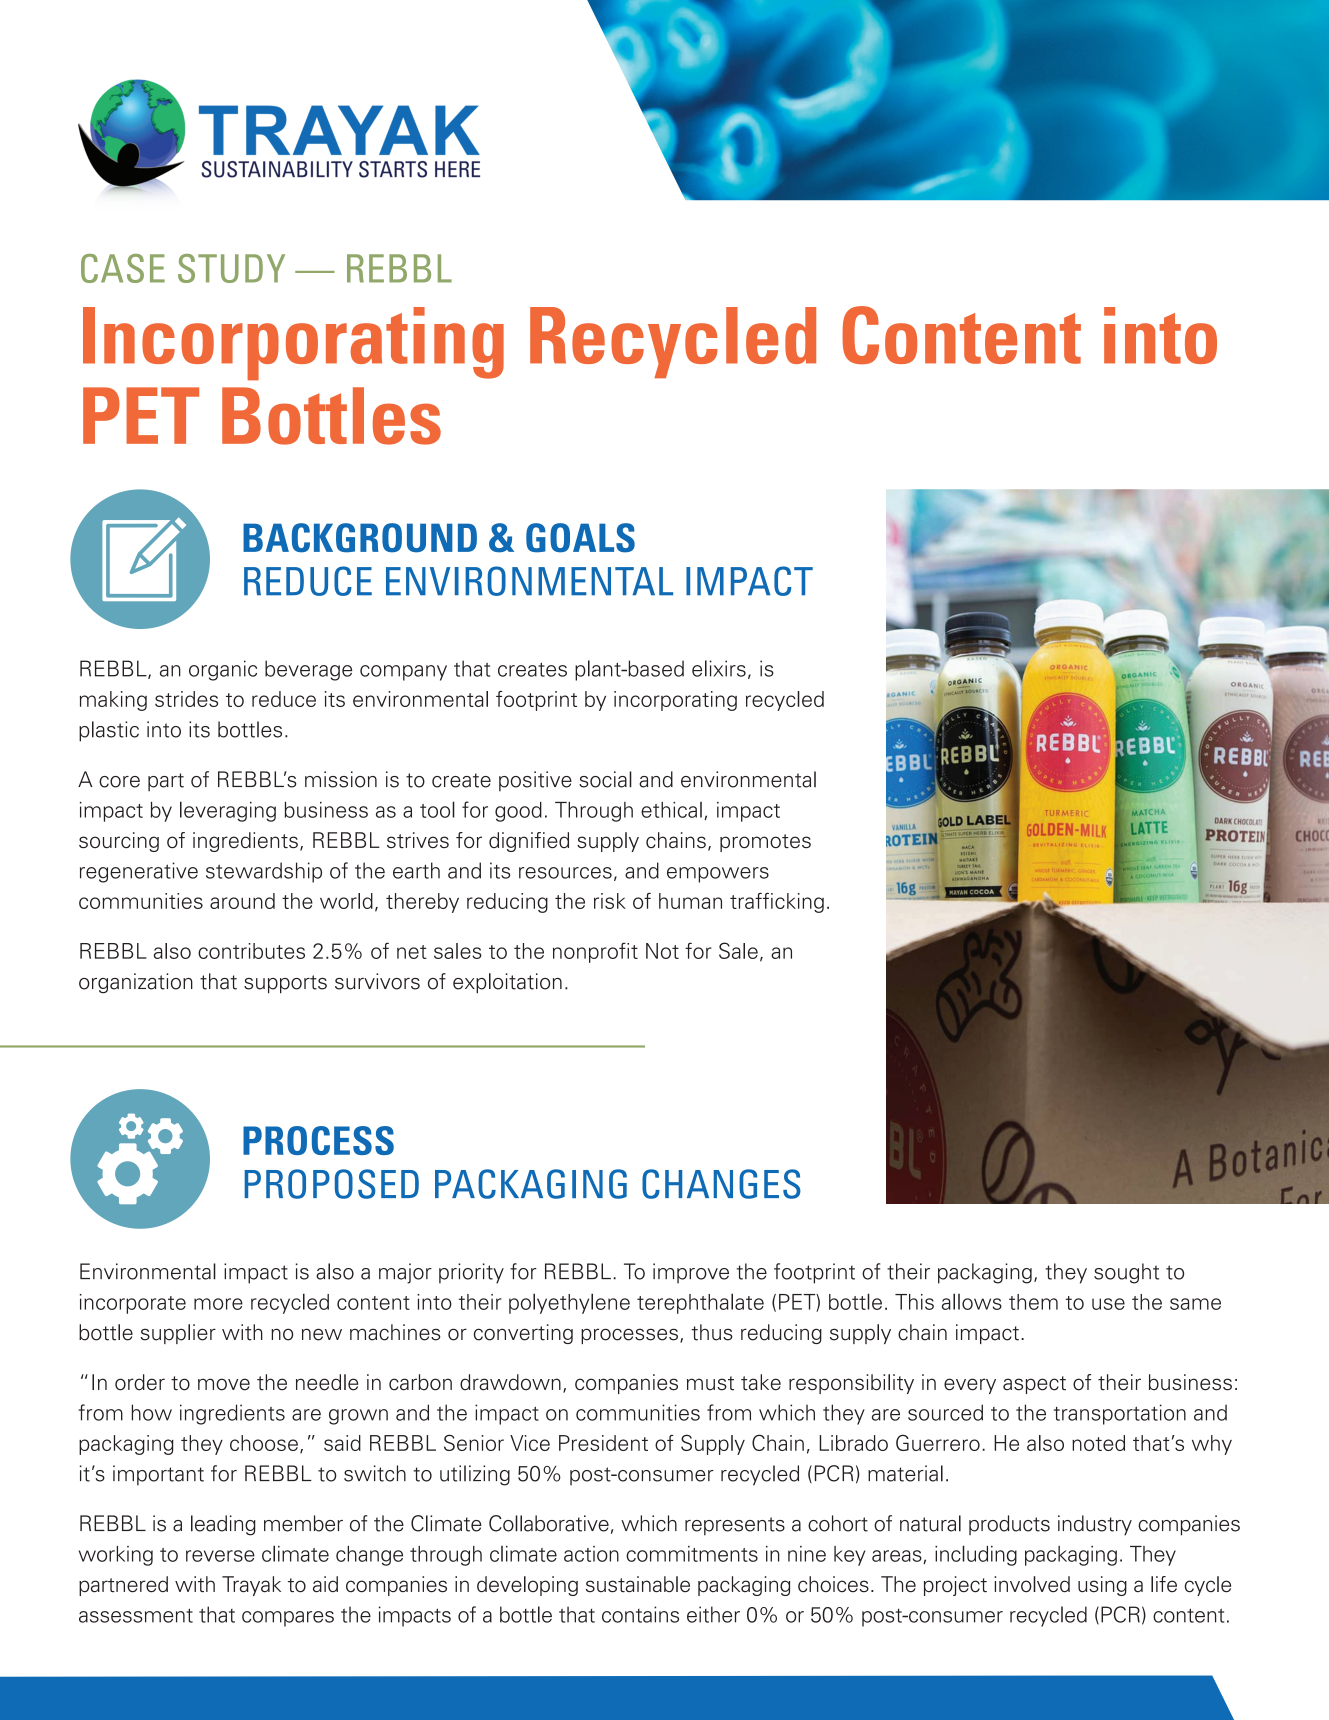 This image has width=1329, height=1720. Describe the element at coordinates (251, 951) in the image. I see `contributes` at that location.
